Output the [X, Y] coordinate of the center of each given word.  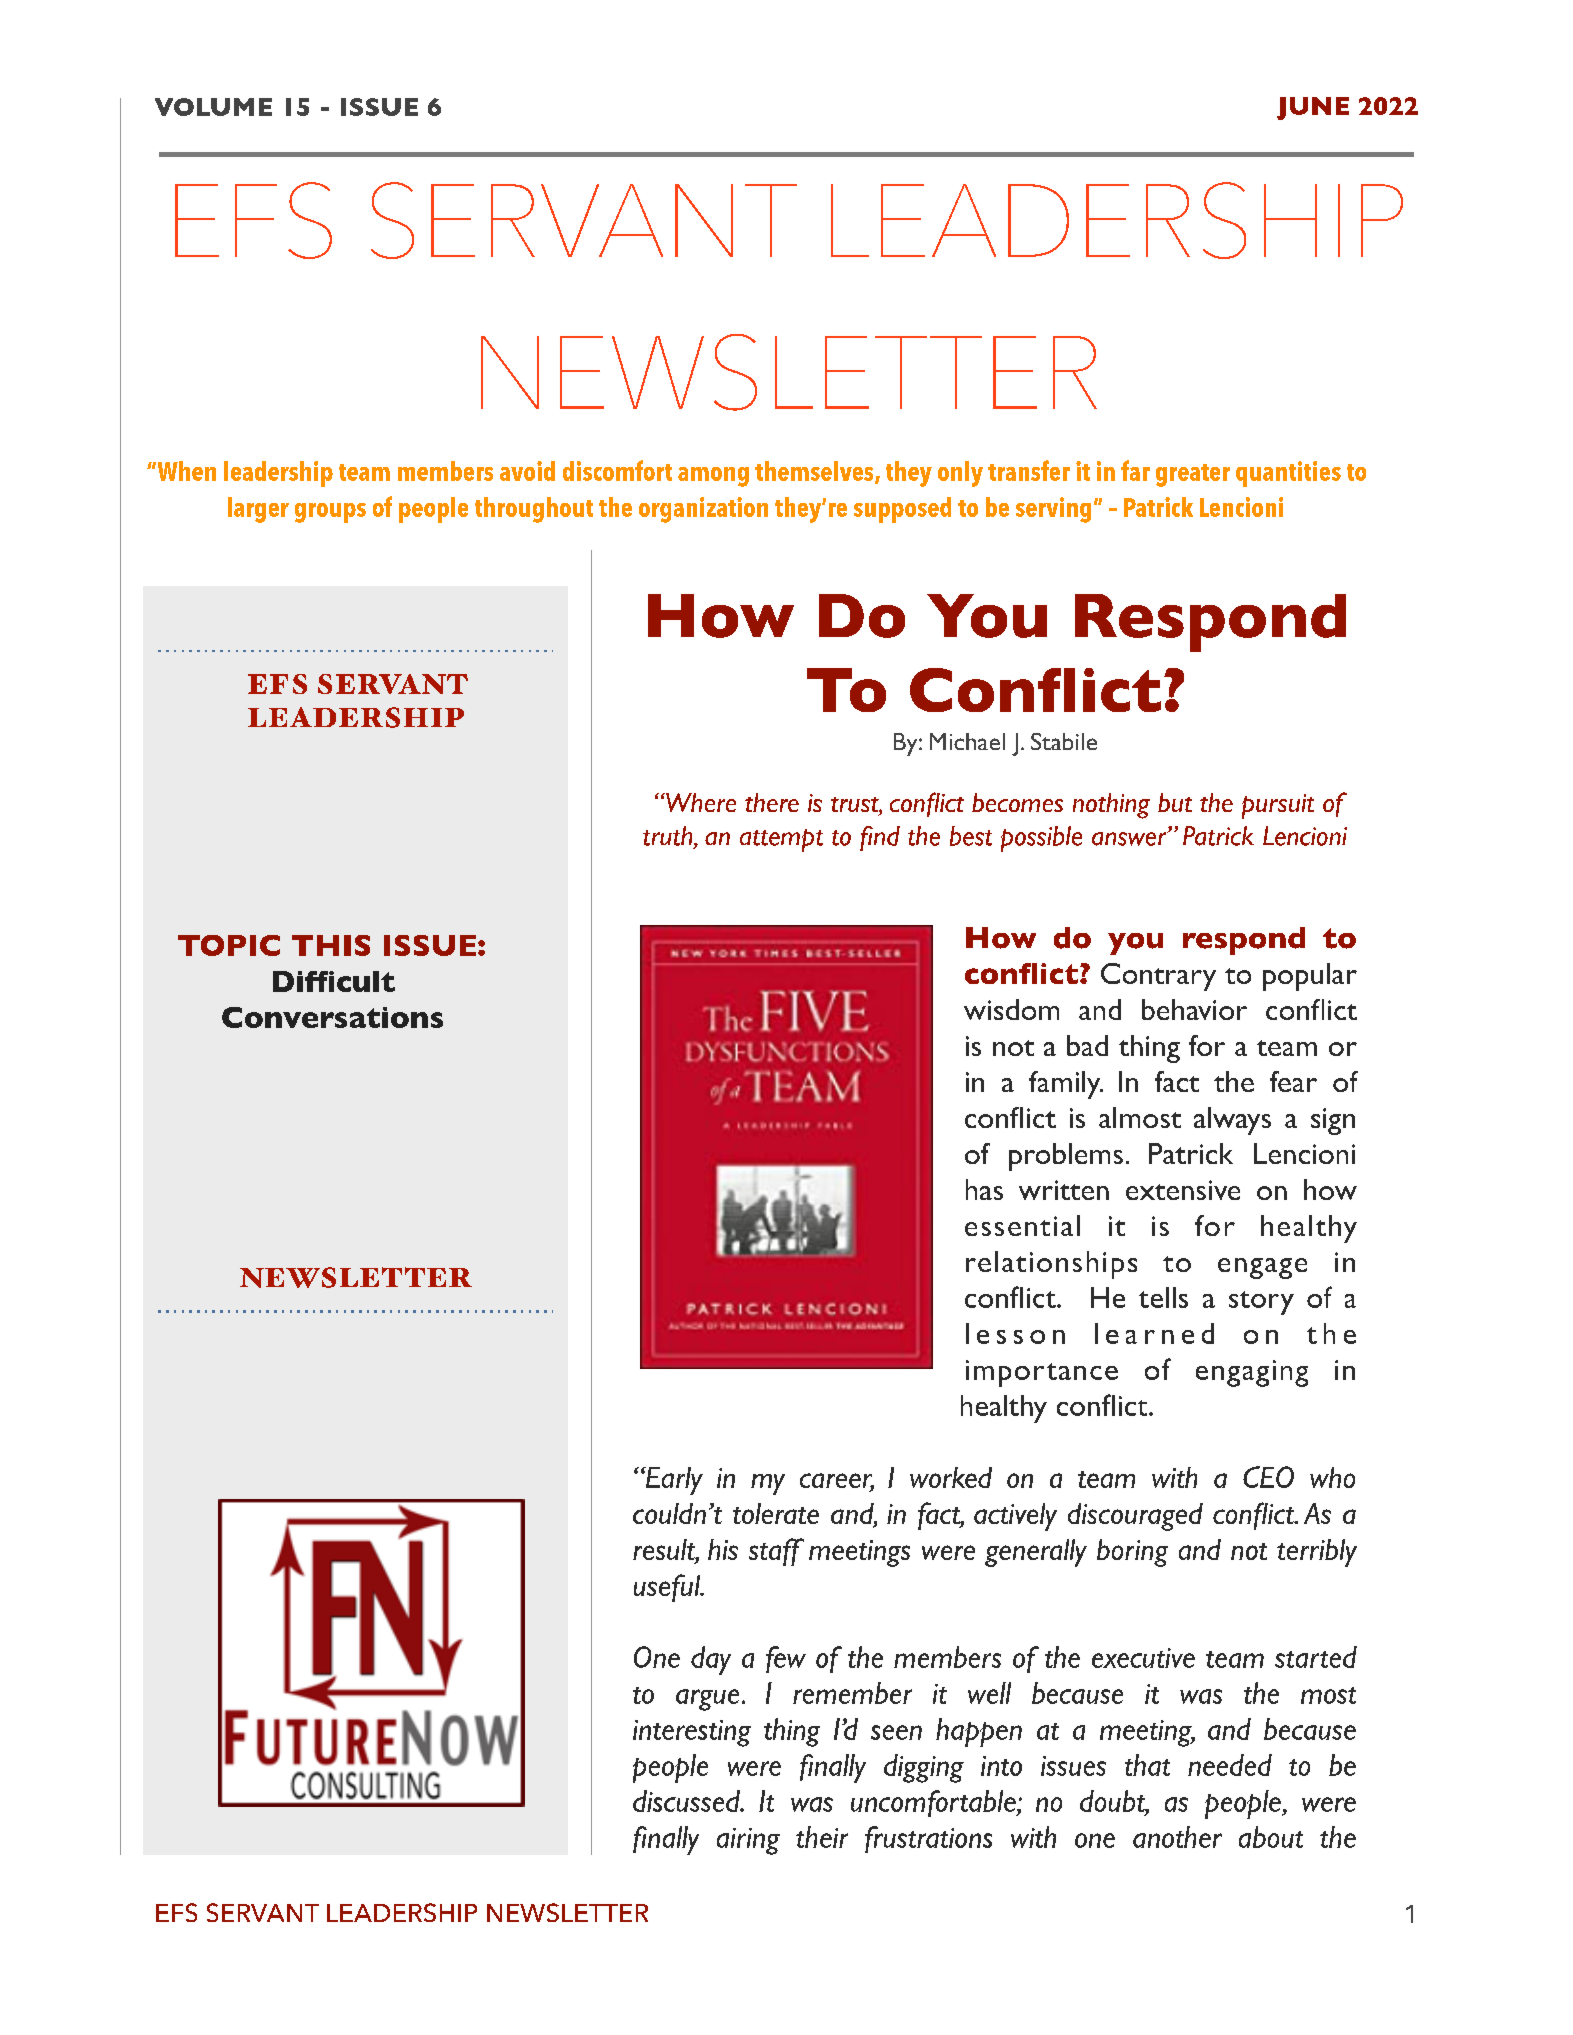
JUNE [1313, 108]
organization [703, 510]
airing [748, 1841]
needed [1230, 1765]
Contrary [1158, 977]
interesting [692, 1733]
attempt [781, 840]
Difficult [334, 981]
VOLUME [213, 107]
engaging [1252, 1373]
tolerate [776, 1513]
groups [330, 513]
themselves [815, 472]
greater [1193, 475]
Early [673, 1481]
